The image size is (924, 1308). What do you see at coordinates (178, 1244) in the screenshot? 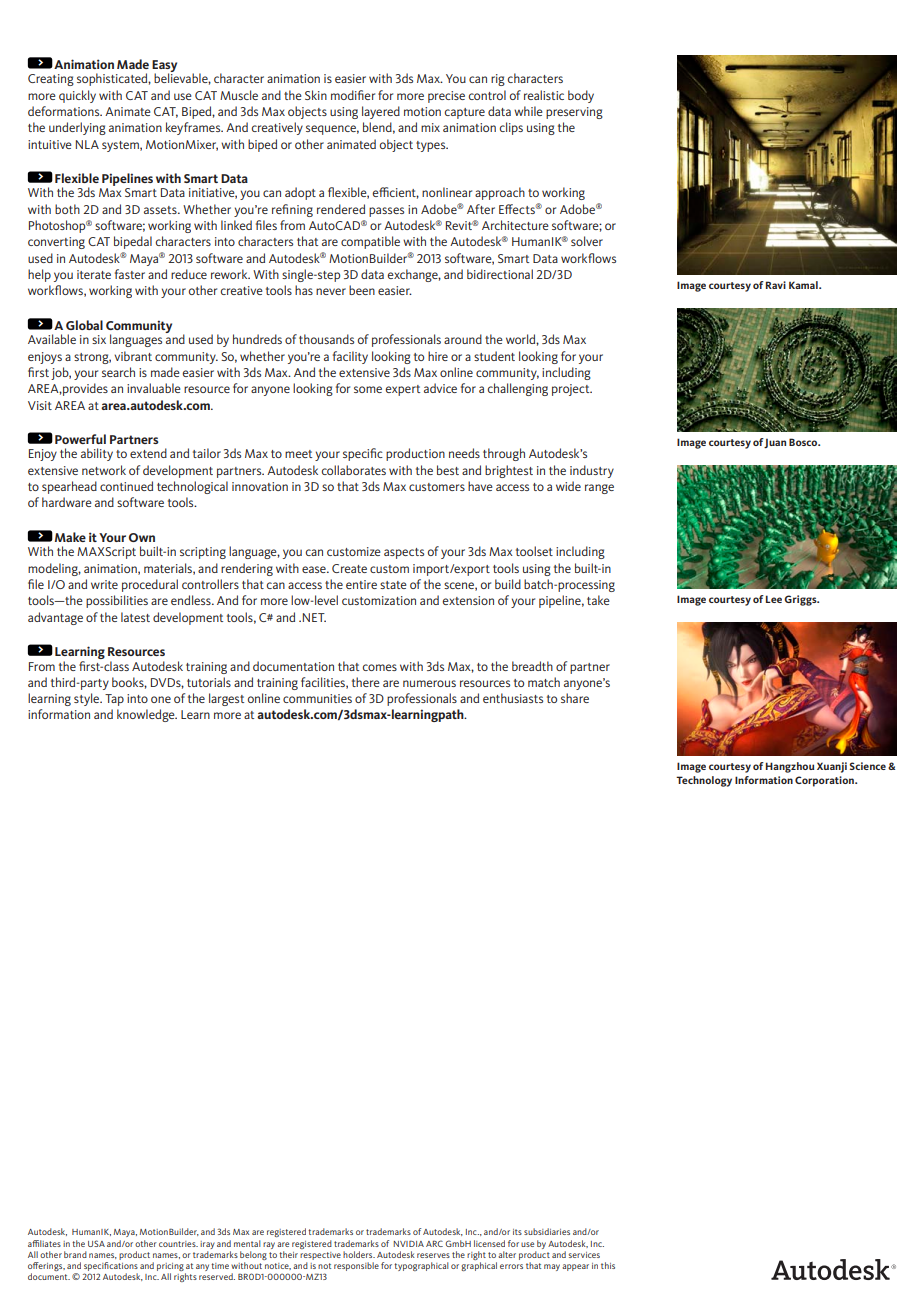
I see `countries` at bounding box center [178, 1244].
